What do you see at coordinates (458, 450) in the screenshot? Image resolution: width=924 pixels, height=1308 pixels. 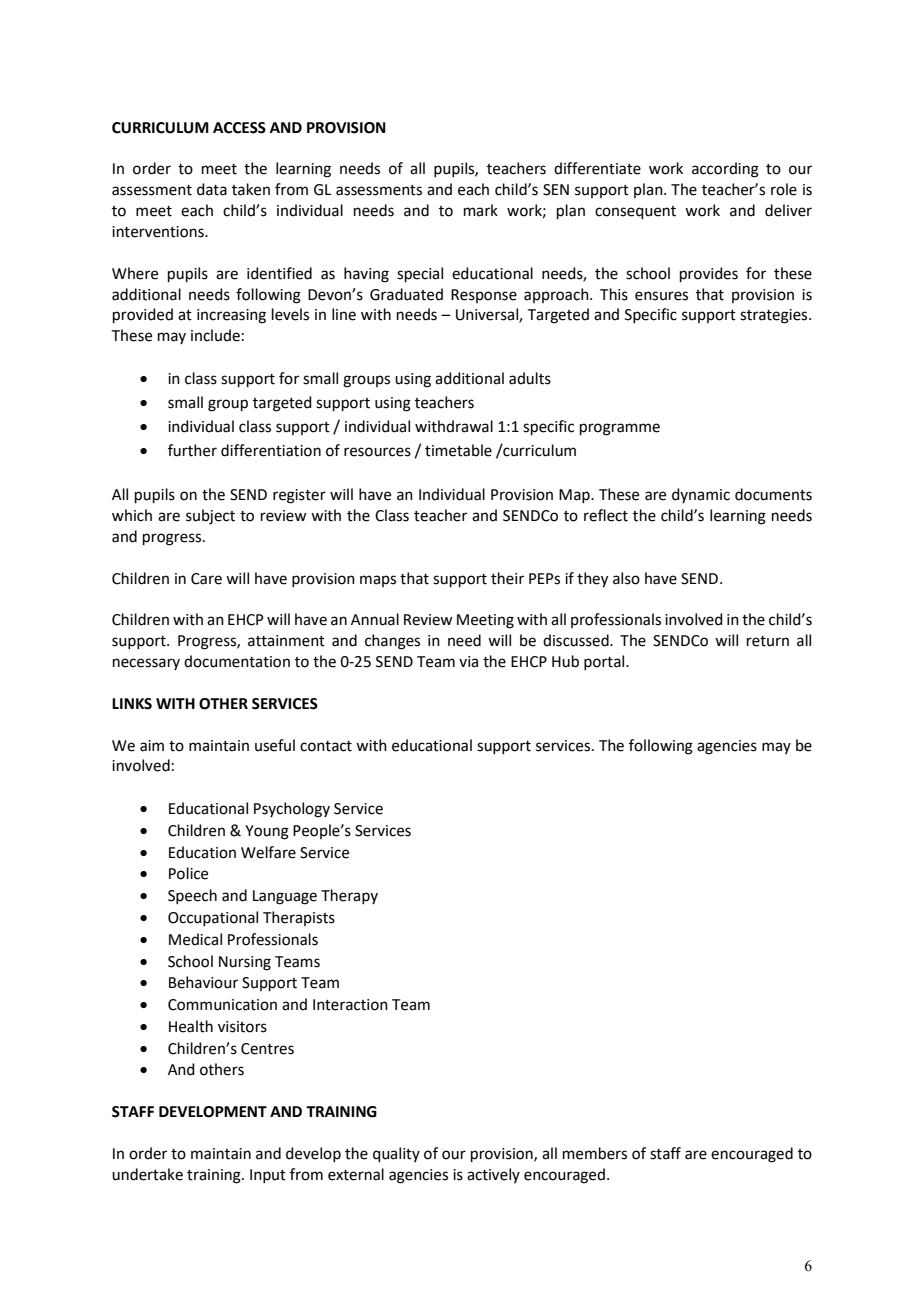 I see `timetable` at bounding box center [458, 450].
